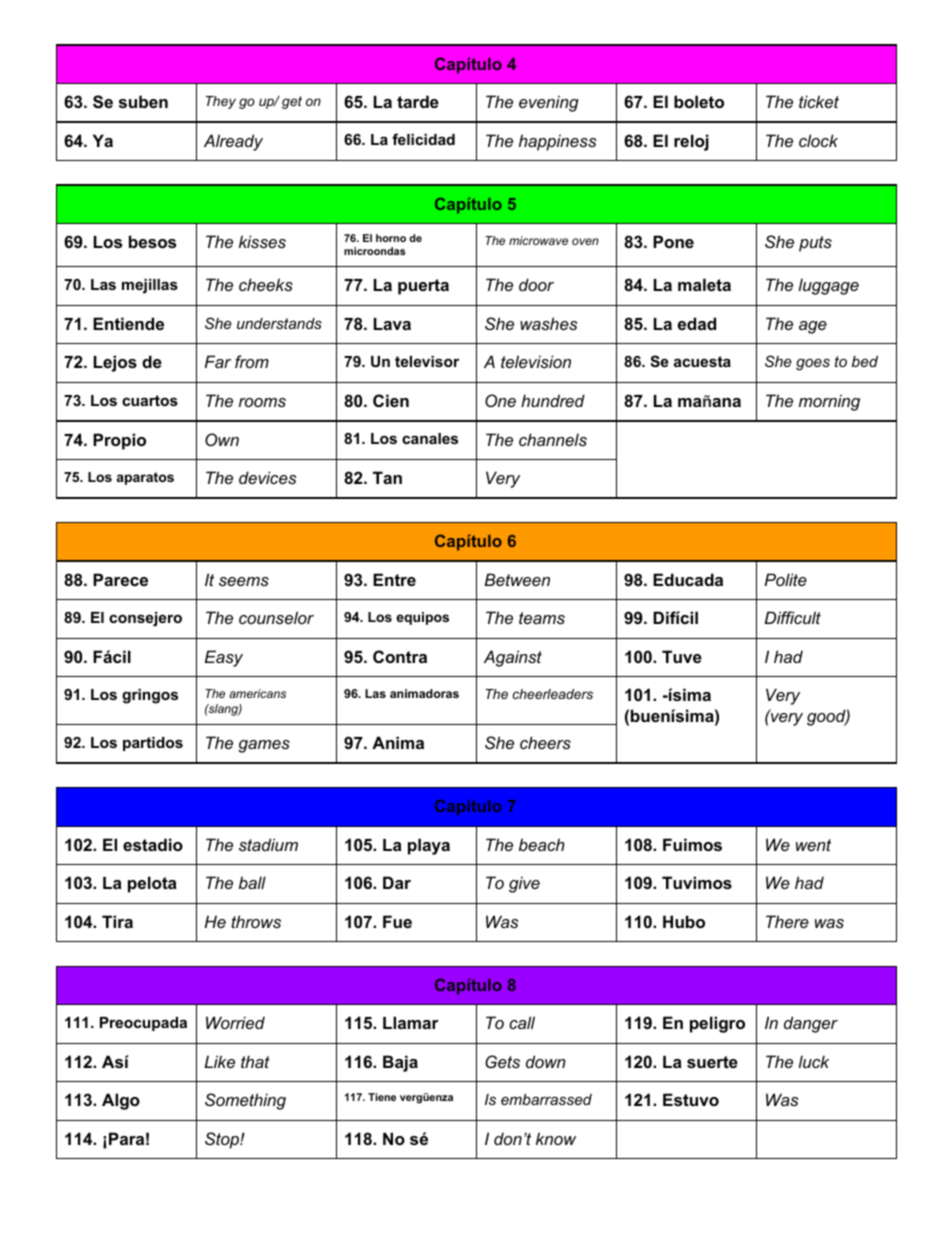 The height and width of the document is (1233, 952). Describe the element at coordinates (524, 884) in the document. I see `give` at that location.
